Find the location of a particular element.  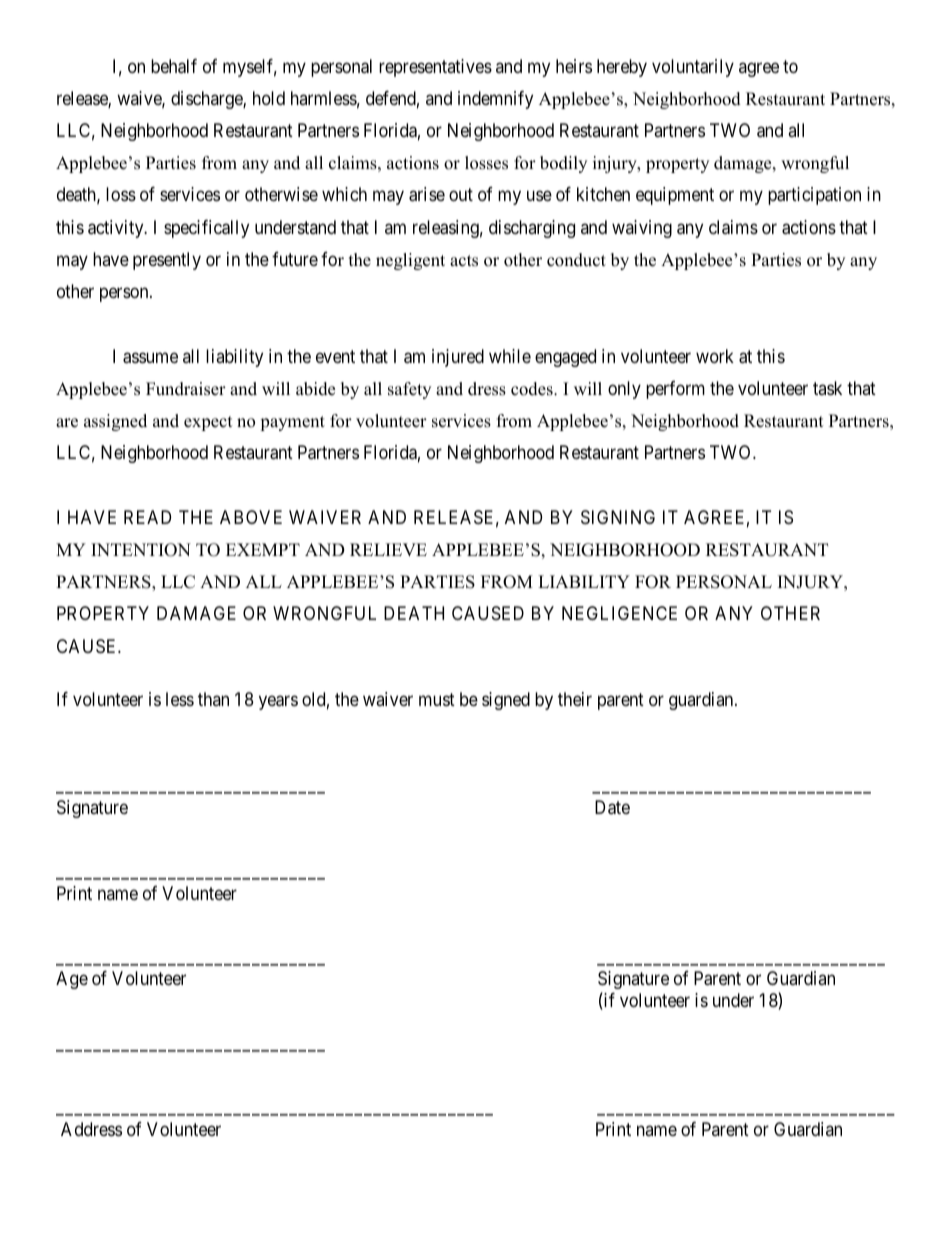

NEGLIGENCE is located at coordinates (619, 613).
